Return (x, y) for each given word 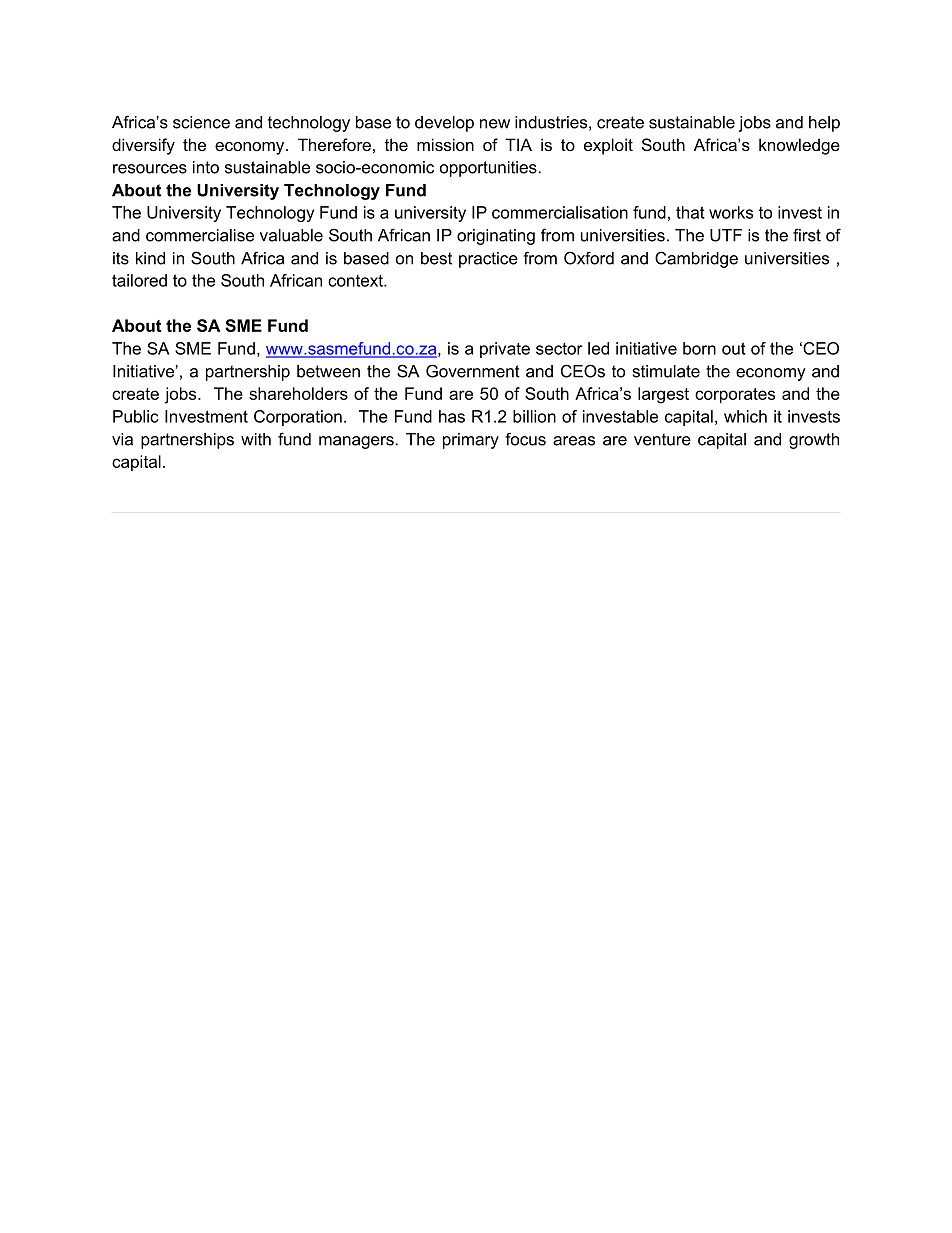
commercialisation (560, 212)
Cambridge (696, 259)
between (328, 371)
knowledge (799, 146)
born (699, 348)
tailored (139, 280)
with (256, 439)
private (505, 350)
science (201, 122)
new (495, 124)
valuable (291, 235)
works (731, 212)
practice (488, 260)
